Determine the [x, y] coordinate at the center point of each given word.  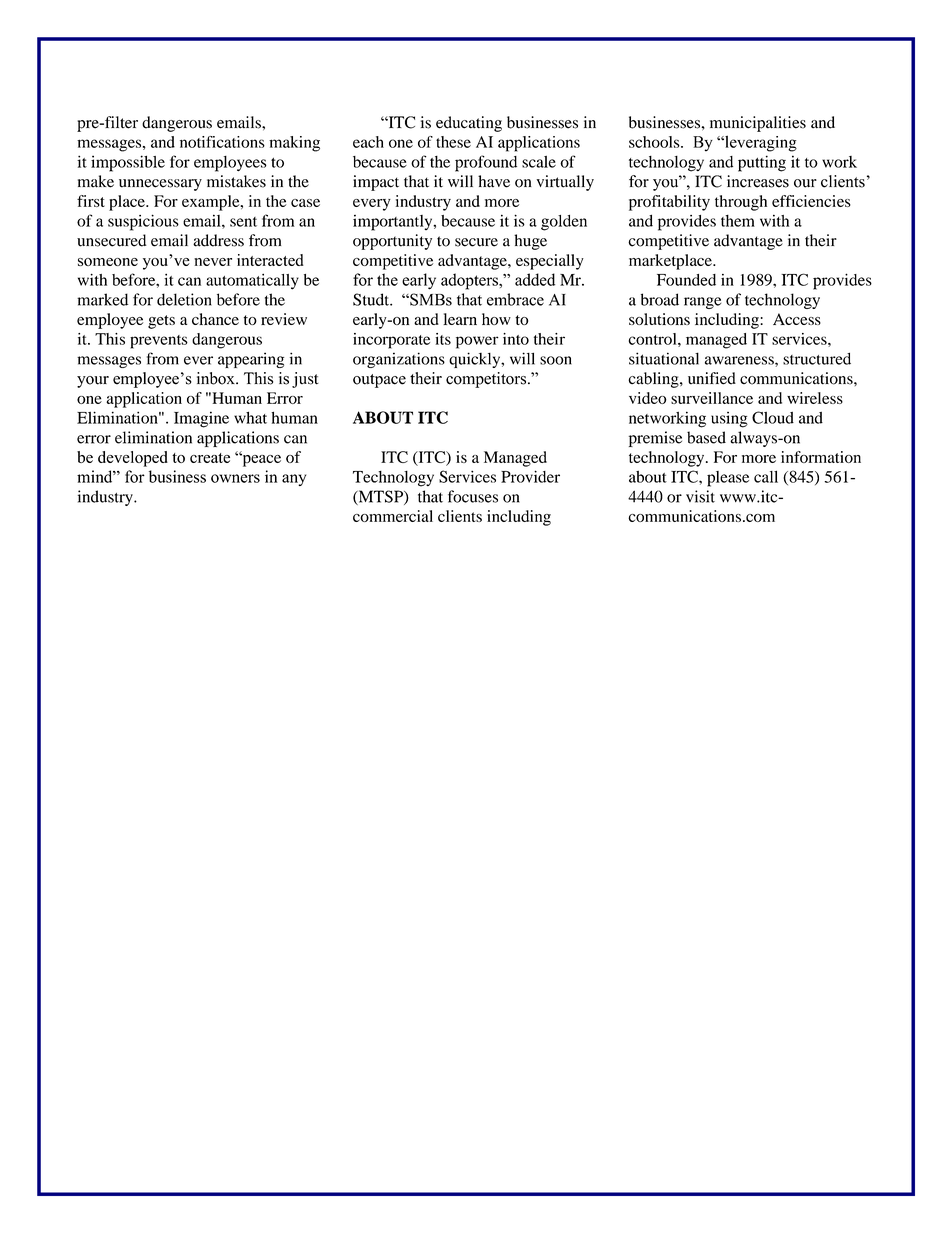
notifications [222, 142]
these [453, 142]
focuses [473, 496]
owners [235, 478]
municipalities [758, 124]
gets [161, 322]
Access [797, 319]
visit [700, 496]
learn [460, 319]
